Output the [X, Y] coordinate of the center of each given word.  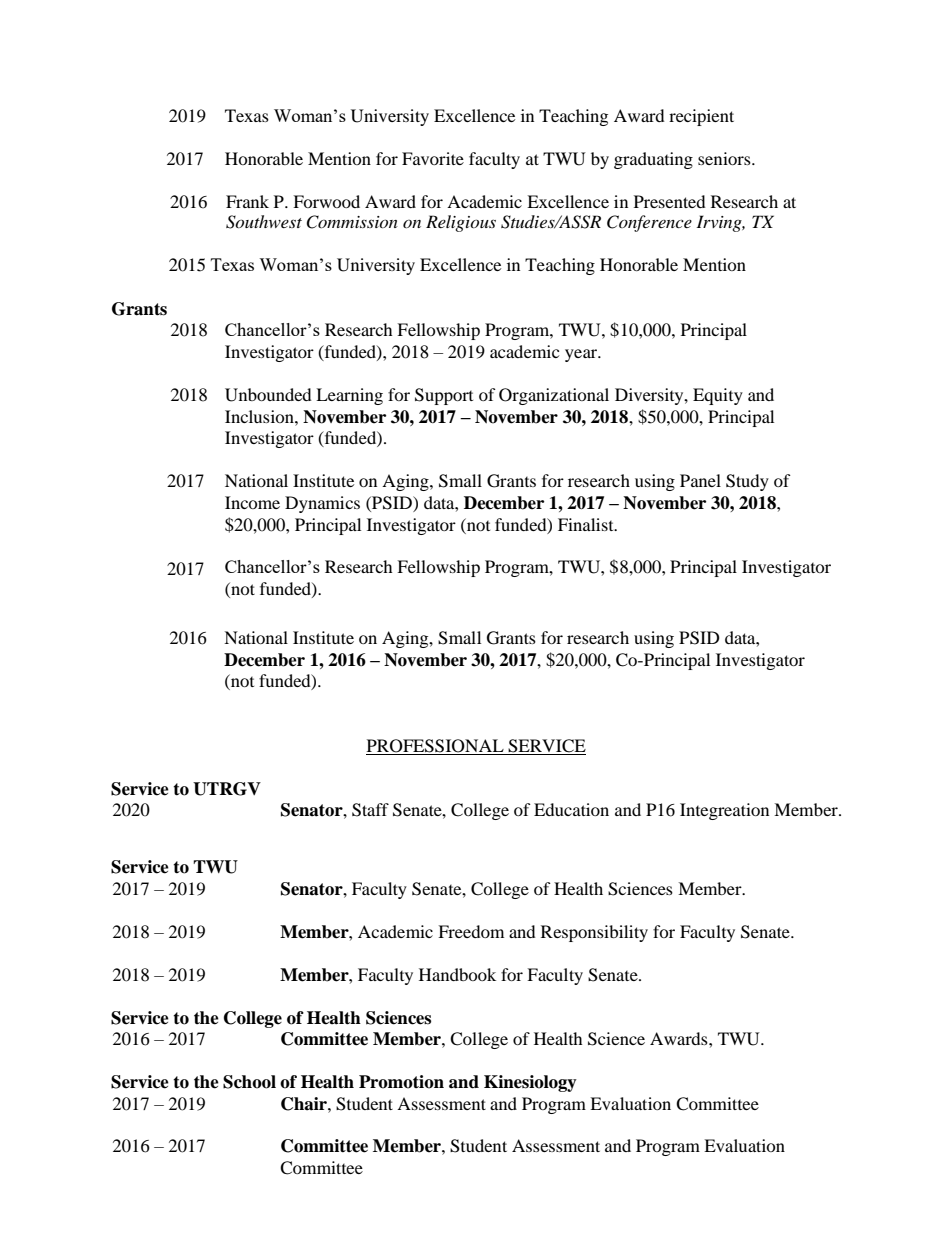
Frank [247, 201]
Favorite [433, 158]
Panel [700, 480]
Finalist [587, 524]
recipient [701, 117]
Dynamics [322, 504]
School [249, 1082]
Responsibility [594, 933]
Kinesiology [530, 1083]
